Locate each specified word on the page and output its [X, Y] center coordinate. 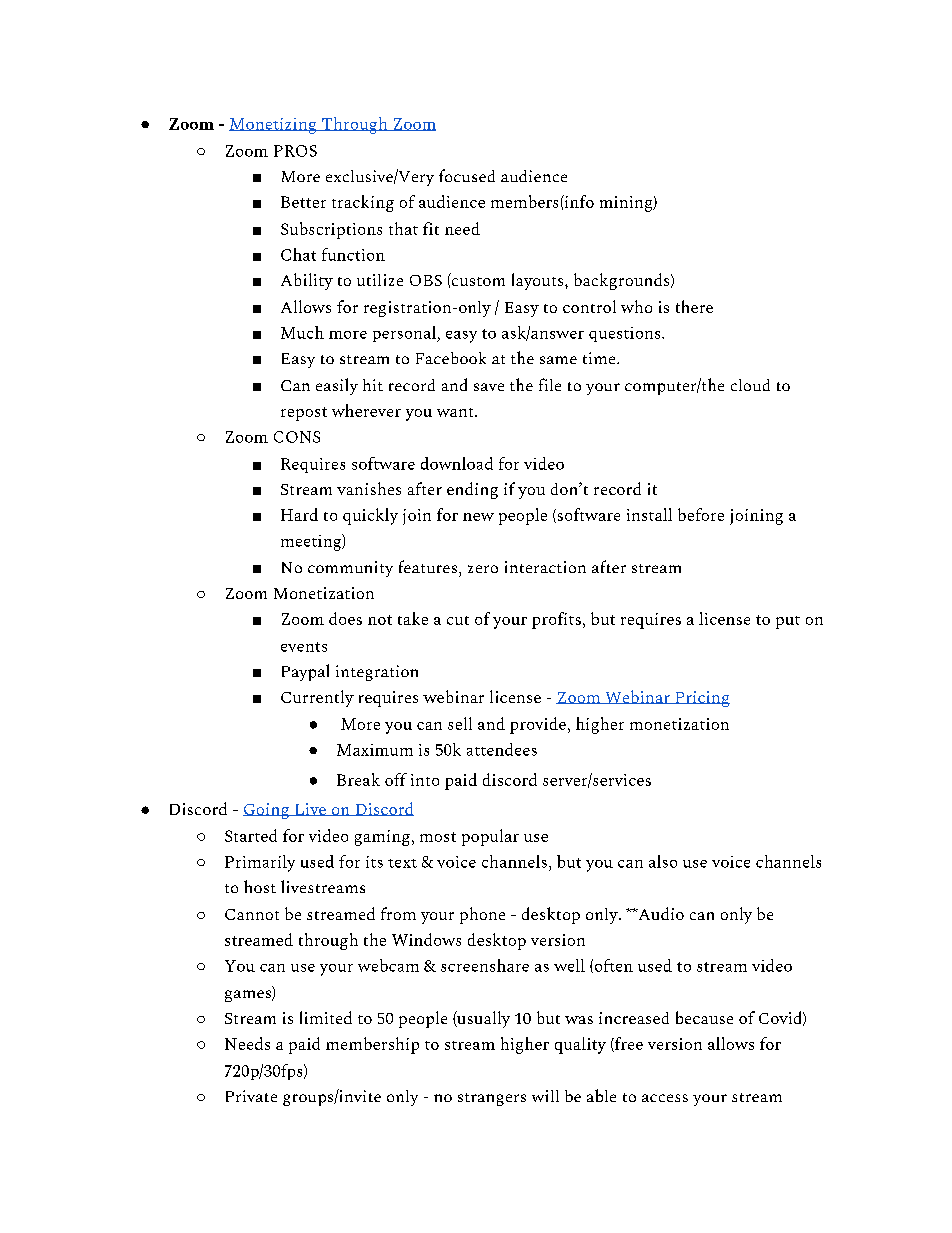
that [403, 228]
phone [482, 915]
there [694, 306]
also [663, 861]
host [260, 886]
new [478, 517]
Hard [299, 514]
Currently [317, 698]
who [636, 306]
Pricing [701, 699]
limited [326, 1017]
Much [302, 332]
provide [538, 725]
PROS [295, 151]
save [489, 387]
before [701, 514]
